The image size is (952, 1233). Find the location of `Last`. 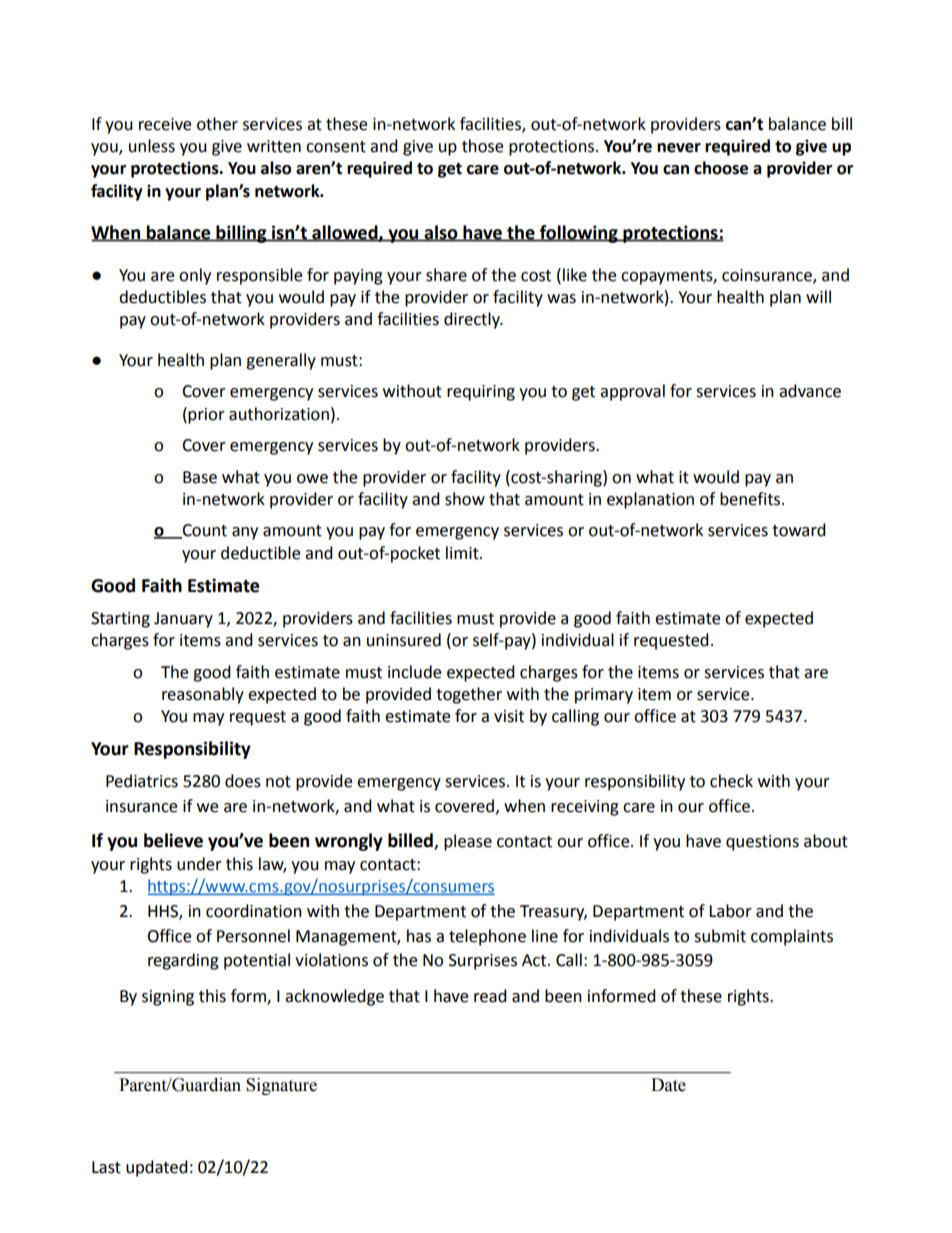

Last is located at coordinates (106, 1167).
